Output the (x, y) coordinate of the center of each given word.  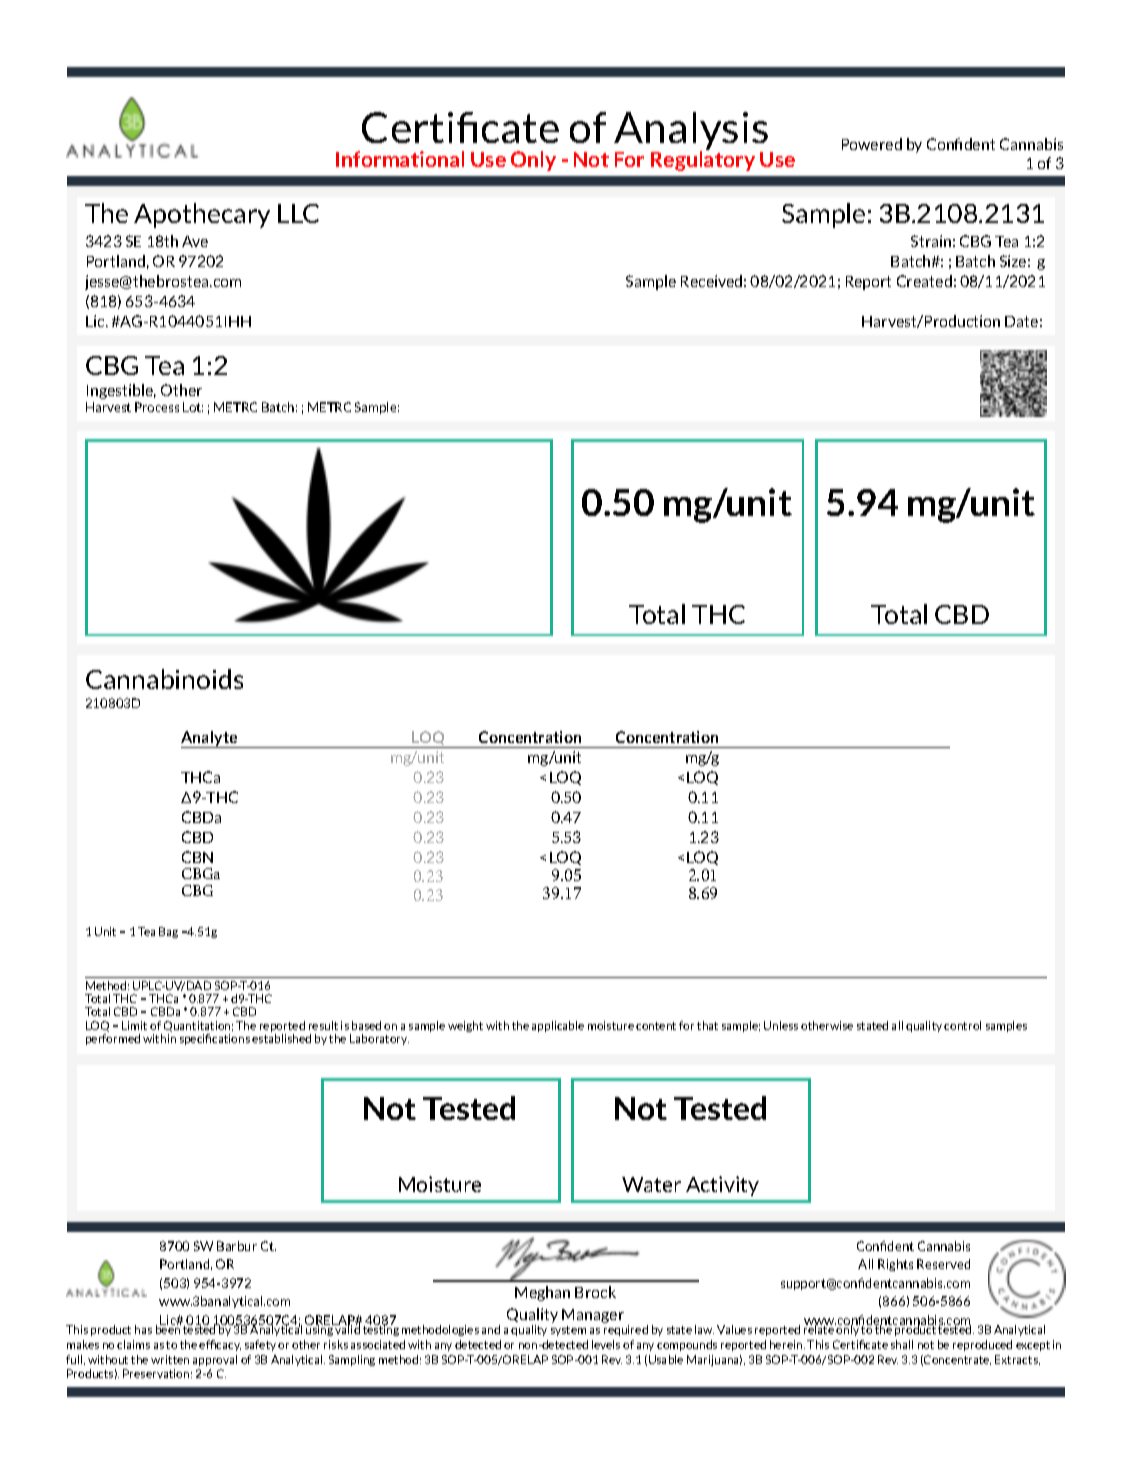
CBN (197, 857)
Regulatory (703, 160)
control (962, 1025)
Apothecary (202, 215)
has (143, 1329)
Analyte (210, 739)
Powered (872, 144)
